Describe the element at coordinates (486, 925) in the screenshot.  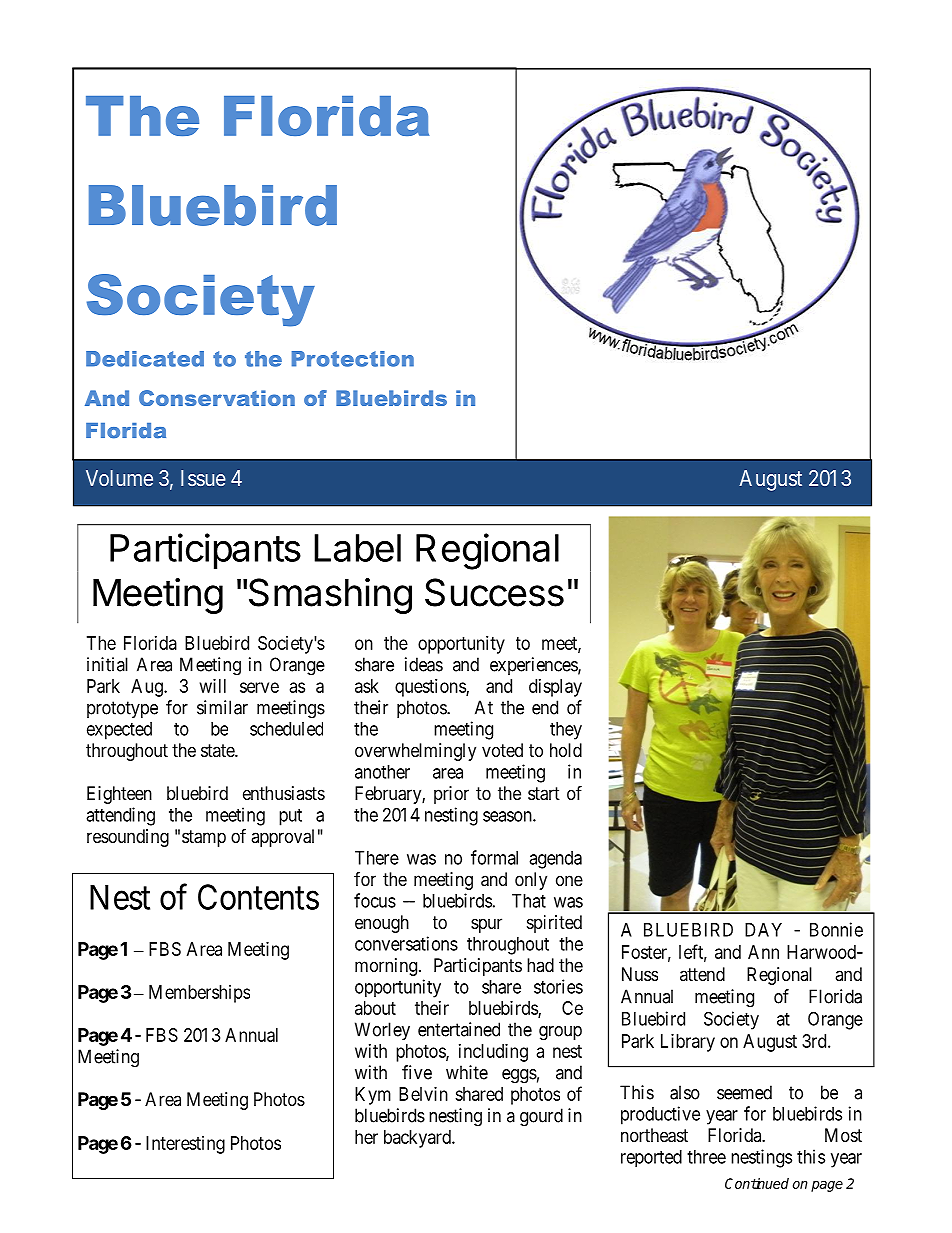
I see `spur` at that location.
